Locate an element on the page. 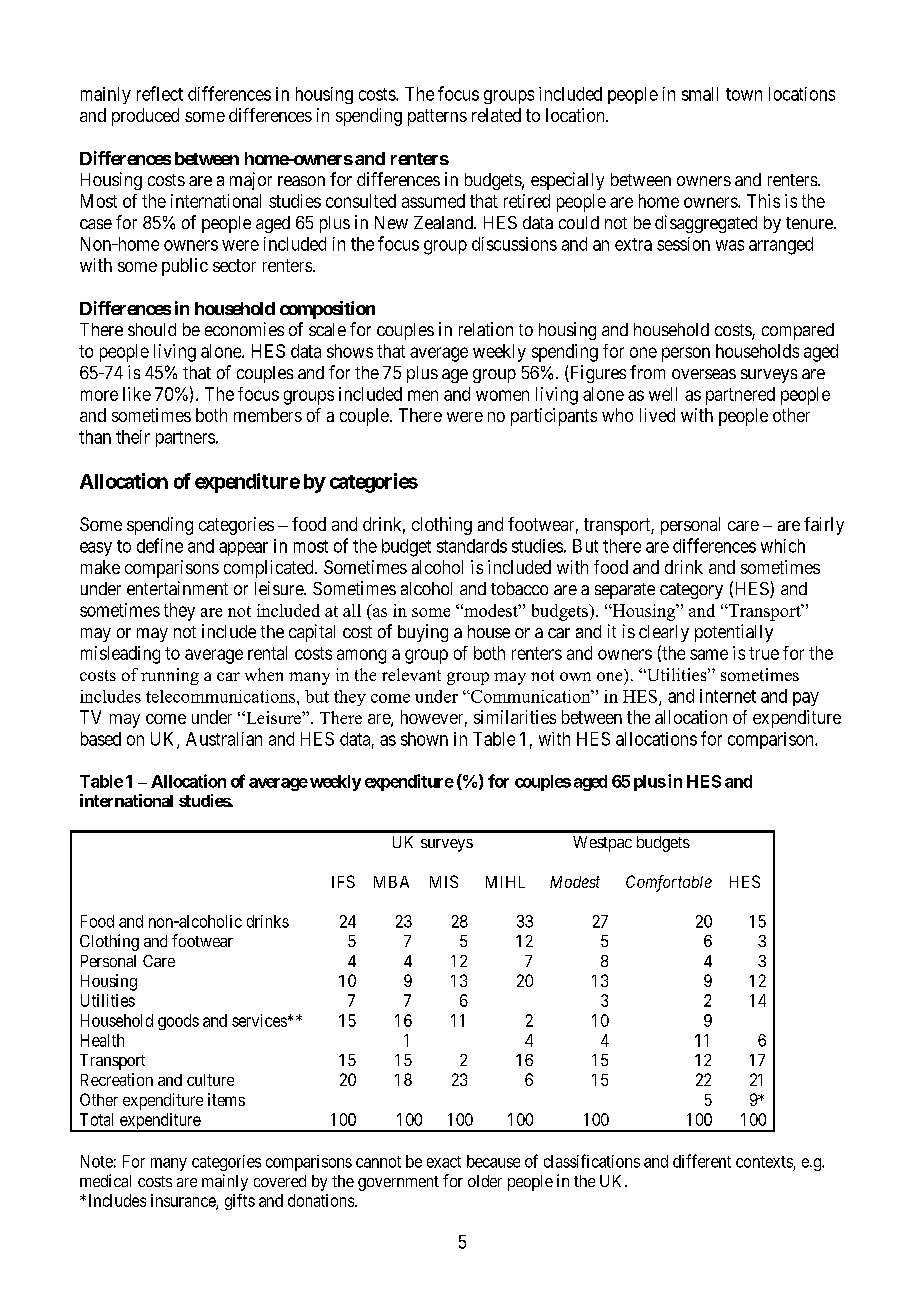 Image resolution: width=924 pixels, height=1308 pixels. running is located at coordinates (170, 676).
